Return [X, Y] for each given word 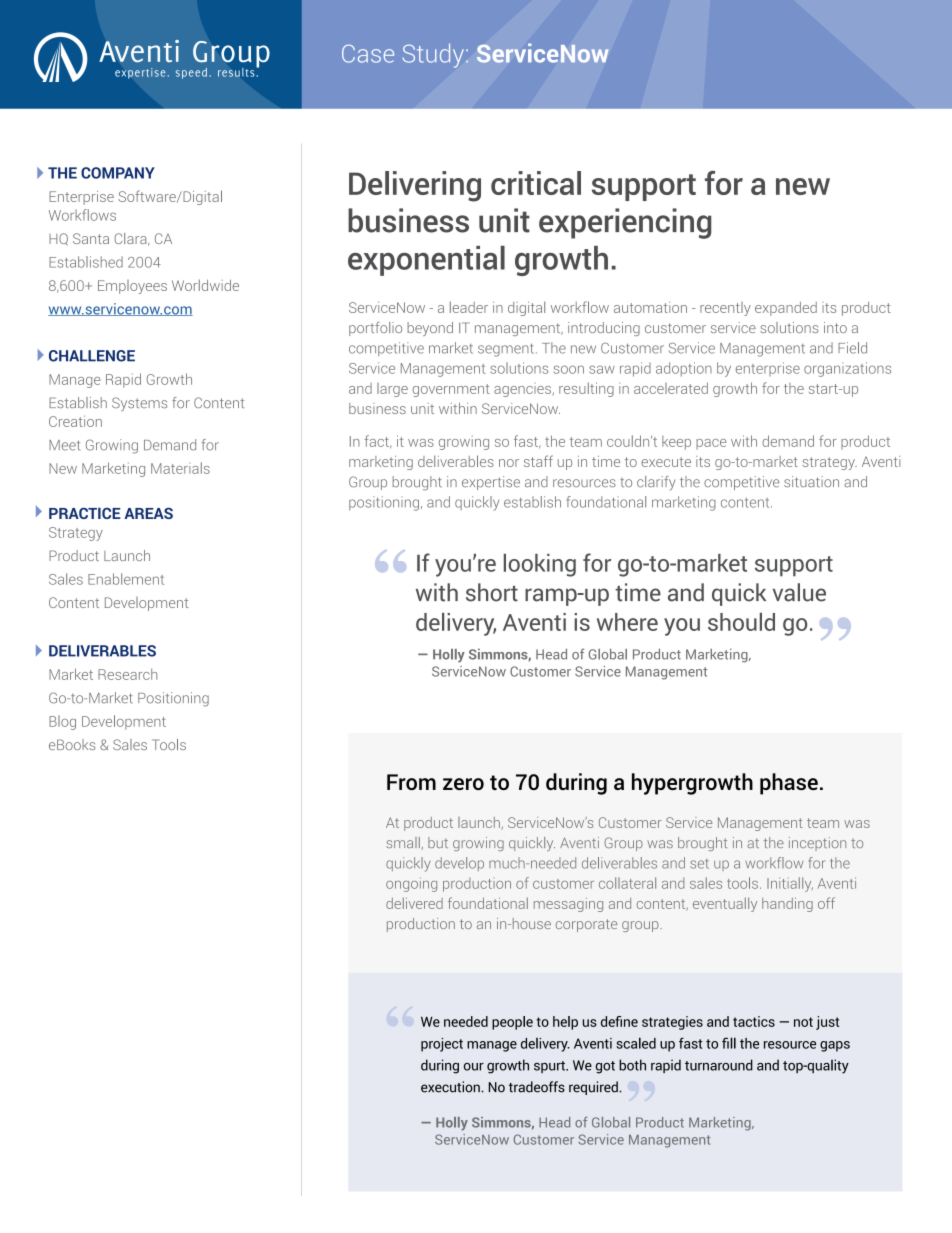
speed [191, 73]
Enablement [126, 579]
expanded [786, 309]
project [442, 1045]
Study [435, 55]
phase [789, 784]
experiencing [625, 223]
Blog [62, 722]
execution [451, 1087]
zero [463, 784]
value [799, 592]
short [492, 592]
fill [729, 1043]
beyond [430, 329]
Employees [132, 287]
